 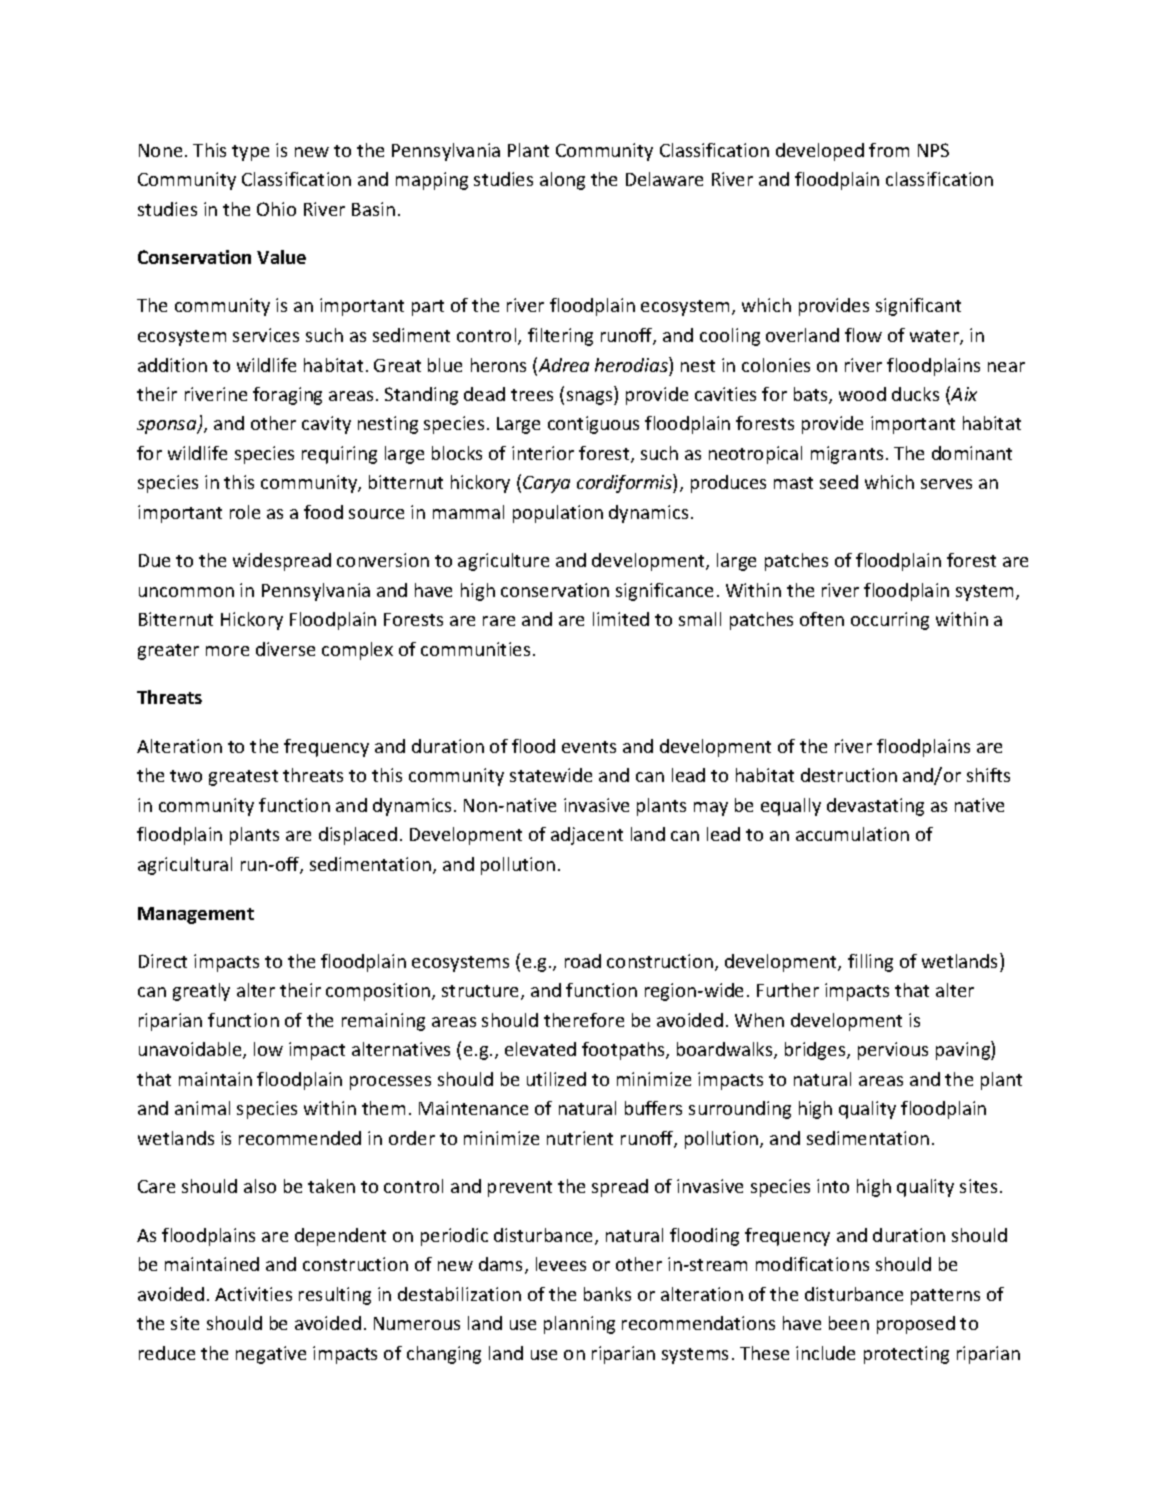 What do you see at coordinates (889, 150) in the page?
I see `from` at bounding box center [889, 150].
